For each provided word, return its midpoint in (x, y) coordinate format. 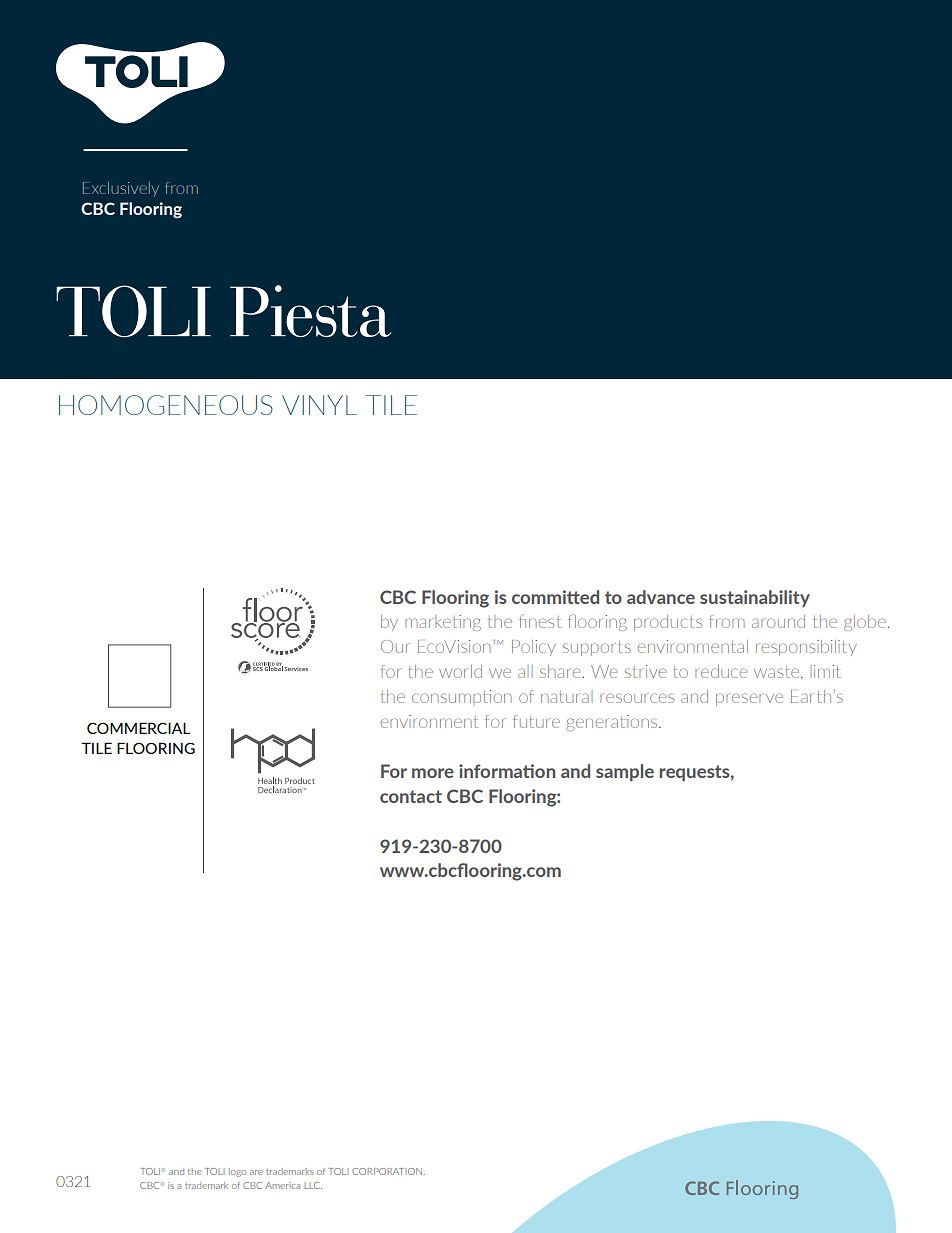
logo (237, 1172)
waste (778, 672)
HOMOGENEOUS (166, 405)
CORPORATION (387, 1171)
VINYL (319, 405)
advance (661, 597)
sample (625, 772)
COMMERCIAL (139, 728)
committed (555, 597)
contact (411, 796)
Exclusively (121, 189)
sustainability (755, 598)
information (507, 771)
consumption (462, 698)
